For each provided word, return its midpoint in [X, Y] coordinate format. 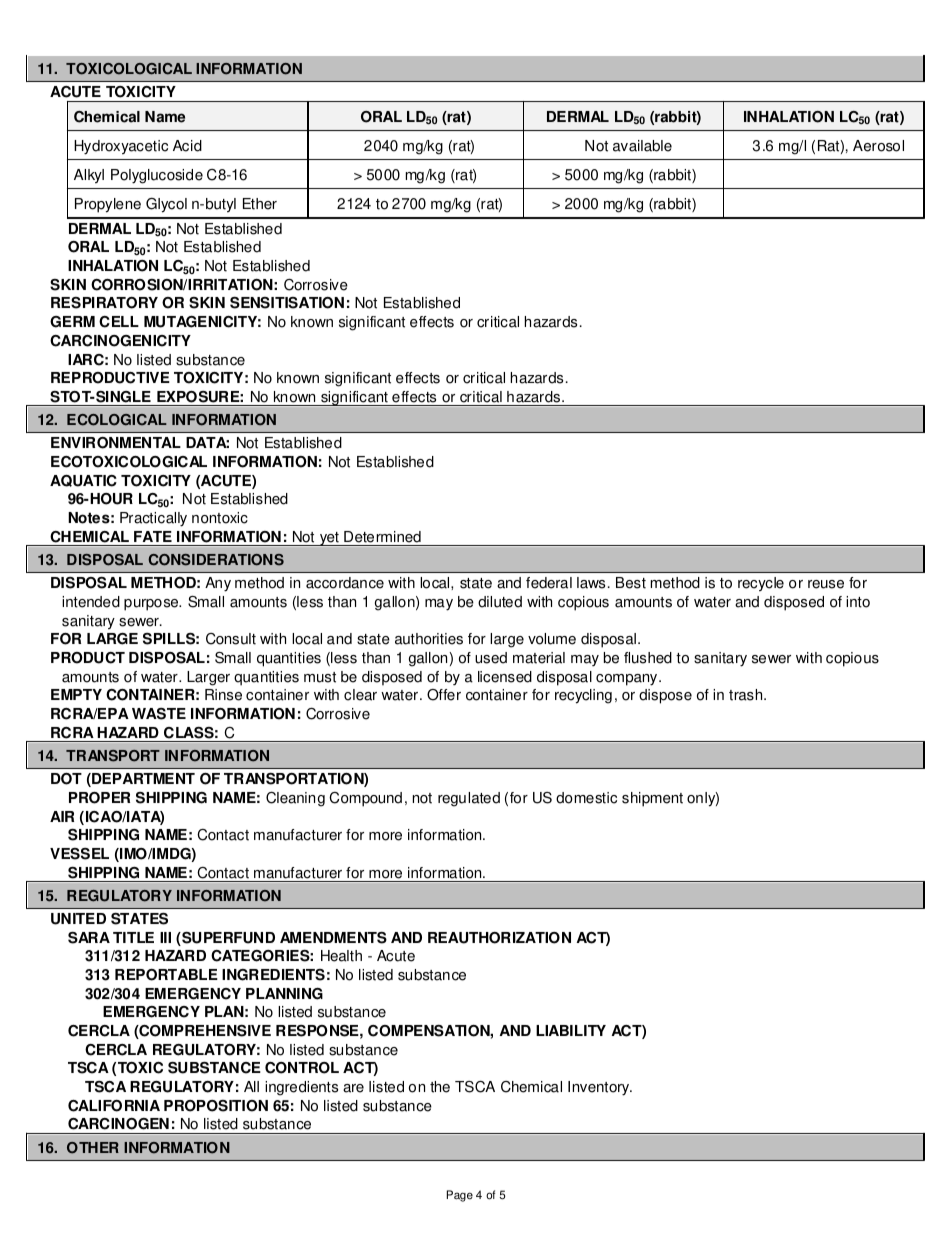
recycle [761, 584]
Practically [153, 519]
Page [460, 1196]
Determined [382, 537]
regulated [469, 799]
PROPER [99, 798]
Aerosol [878, 146]
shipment [652, 799]
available [642, 146]
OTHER [93, 1148]
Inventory [600, 1088]
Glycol [166, 205]
